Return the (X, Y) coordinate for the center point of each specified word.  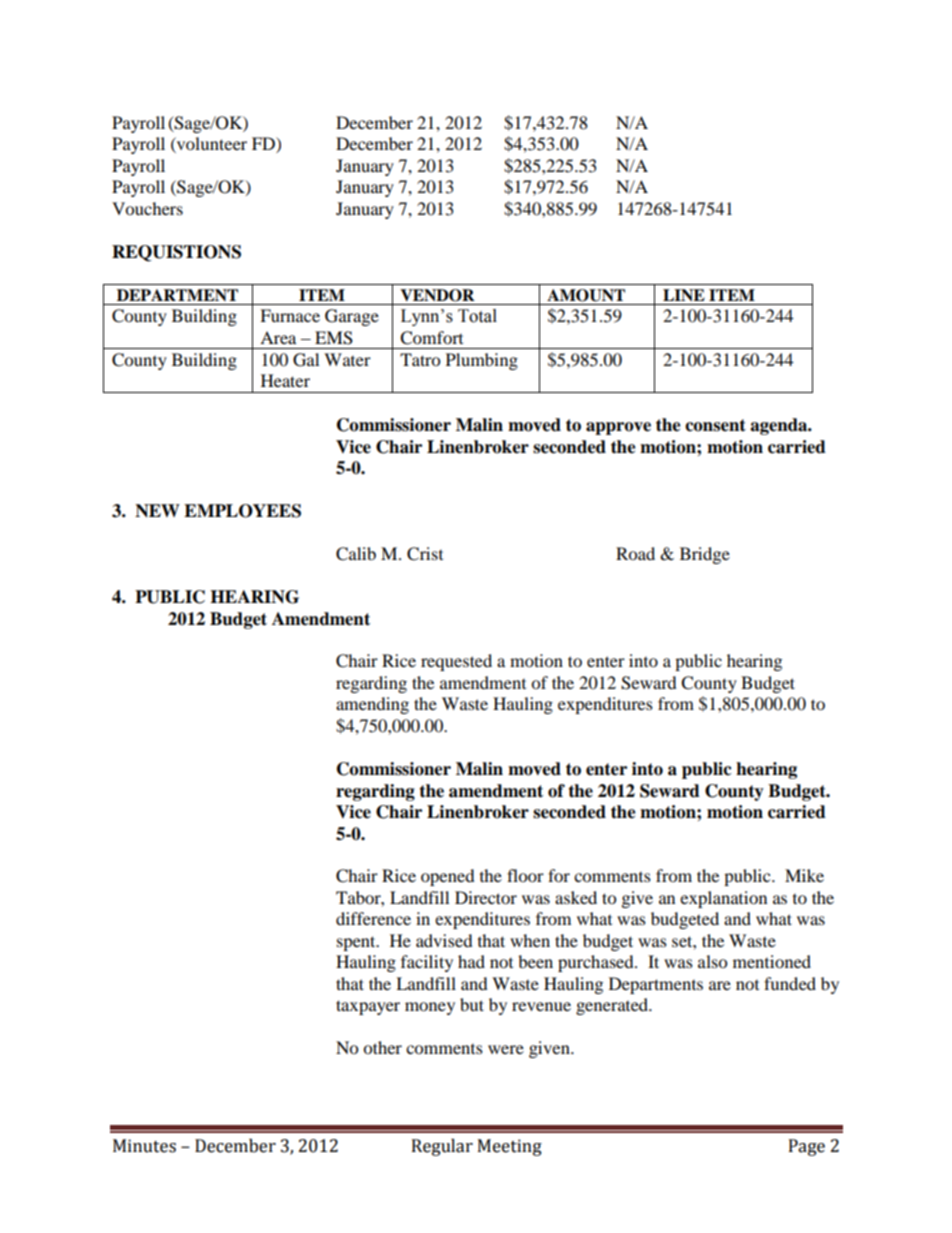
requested (456, 662)
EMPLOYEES (242, 511)
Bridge (705, 555)
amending (372, 705)
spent (357, 943)
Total (477, 316)
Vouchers (147, 208)
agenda (780, 426)
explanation (723, 899)
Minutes (144, 1146)
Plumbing (482, 361)
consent (715, 425)
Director (486, 897)
